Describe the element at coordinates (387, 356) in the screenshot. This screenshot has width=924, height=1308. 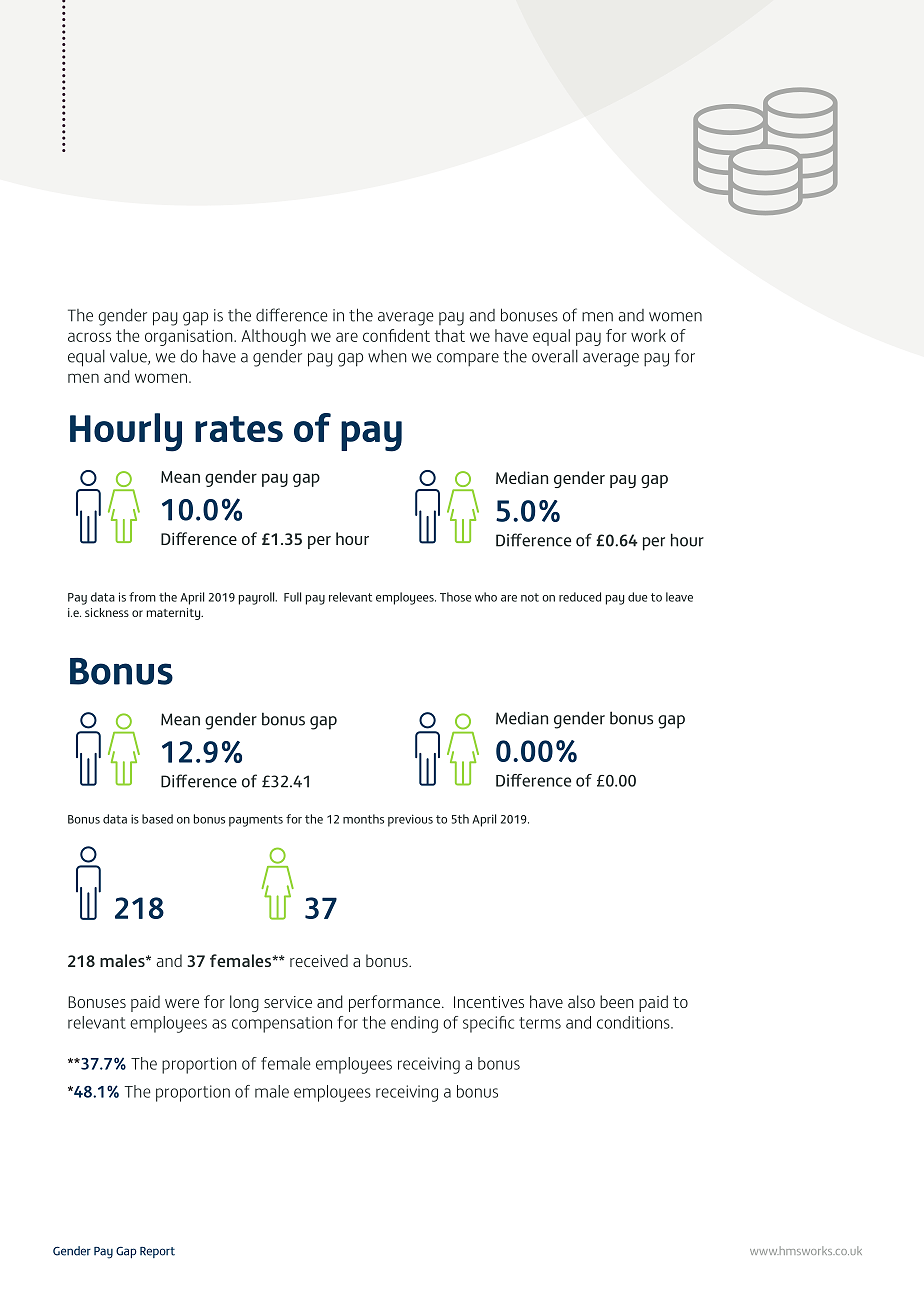
I see `when` at that location.
